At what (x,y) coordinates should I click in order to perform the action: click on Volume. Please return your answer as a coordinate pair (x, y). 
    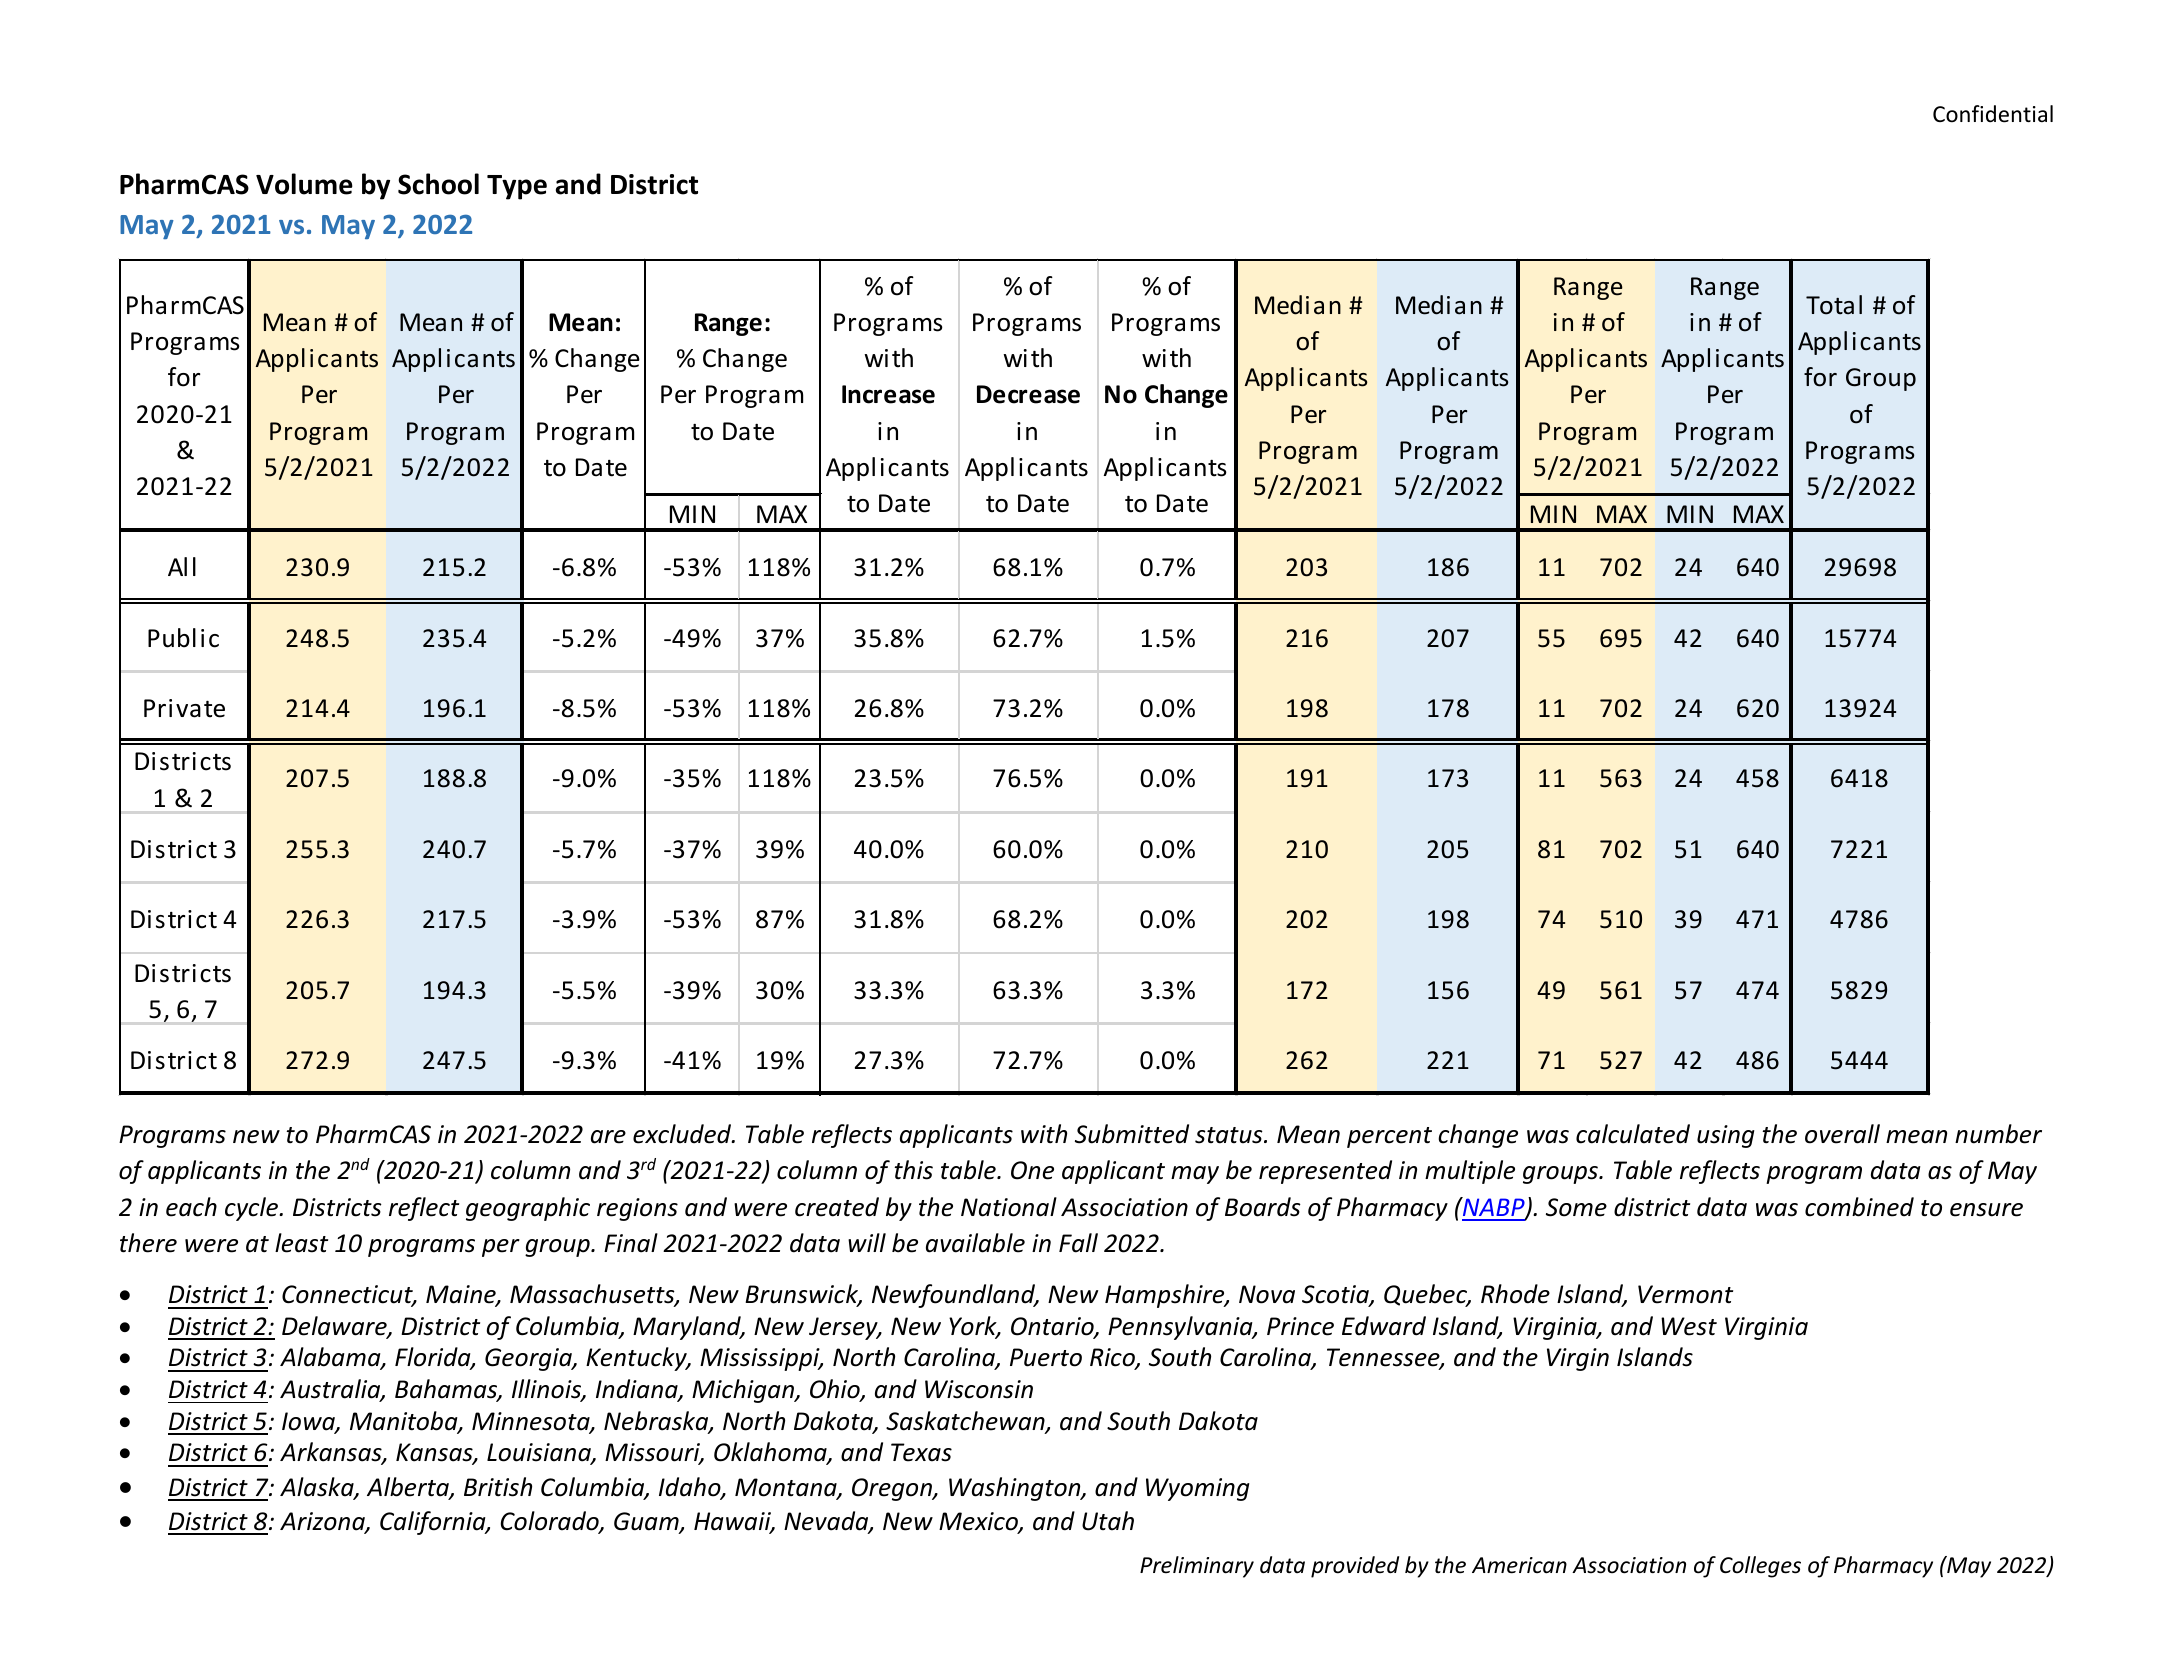
    Looking at the image, I should click on (304, 184).
